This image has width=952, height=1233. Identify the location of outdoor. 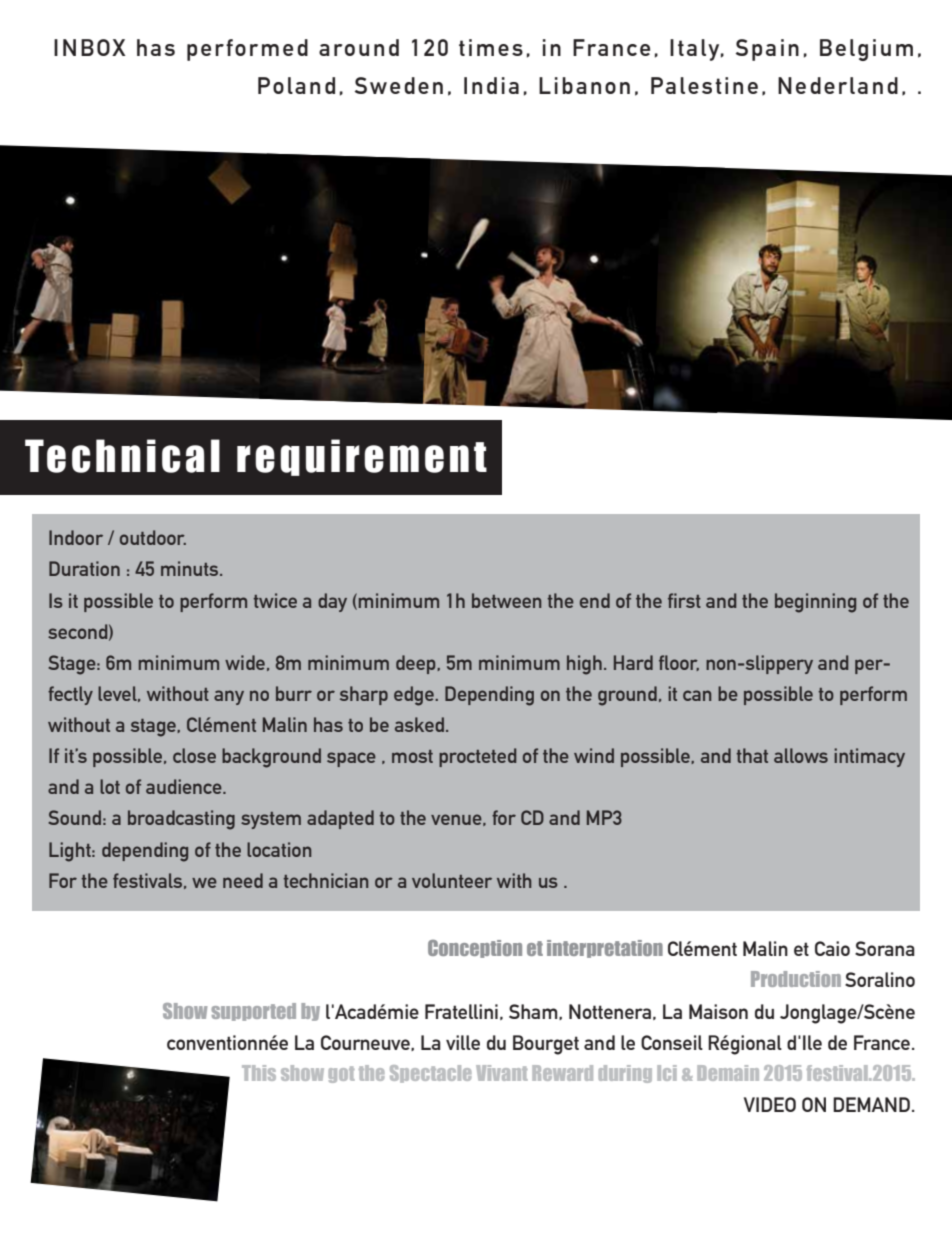
(153, 537).
